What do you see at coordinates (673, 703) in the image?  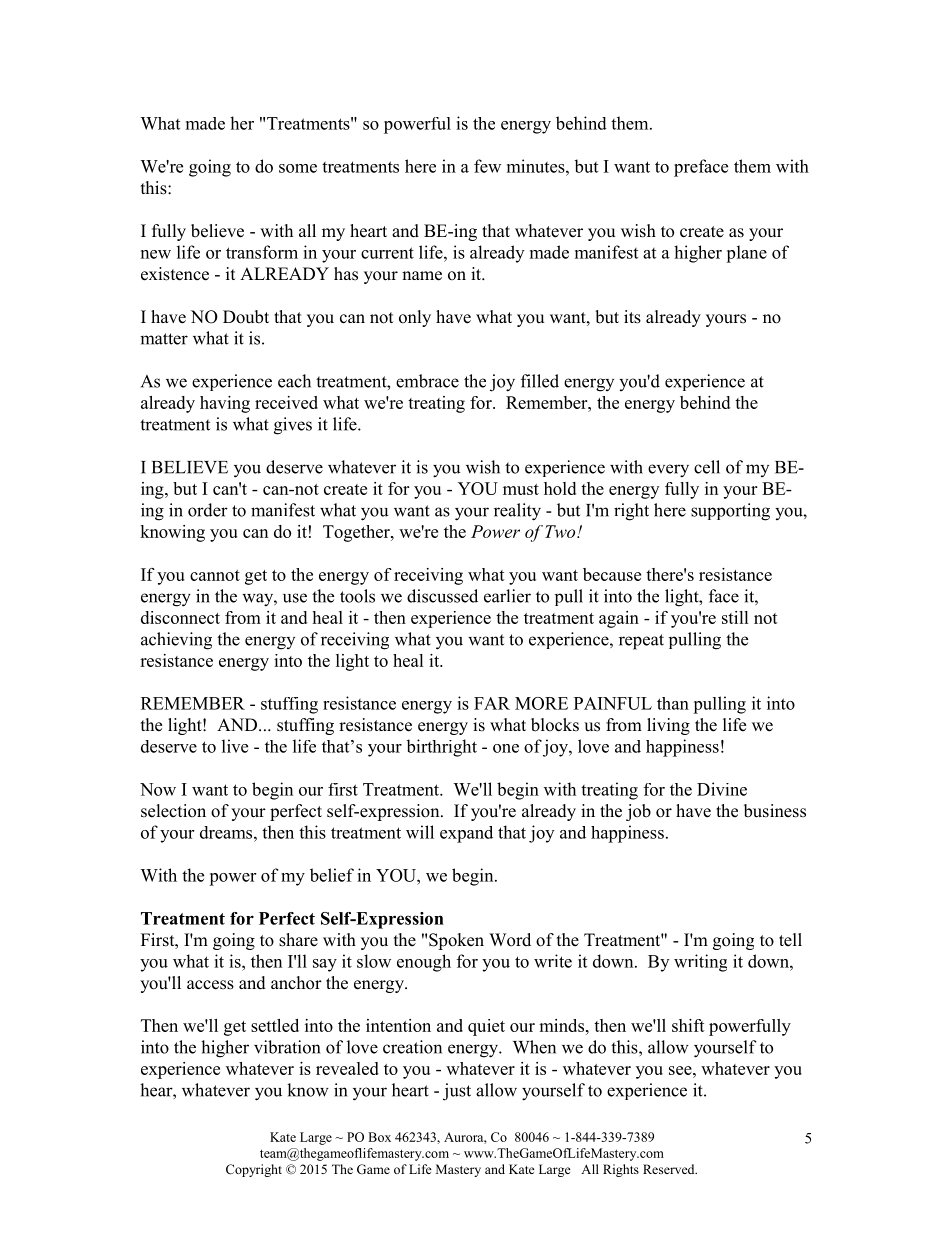 I see `than` at bounding box center [673, 703].
